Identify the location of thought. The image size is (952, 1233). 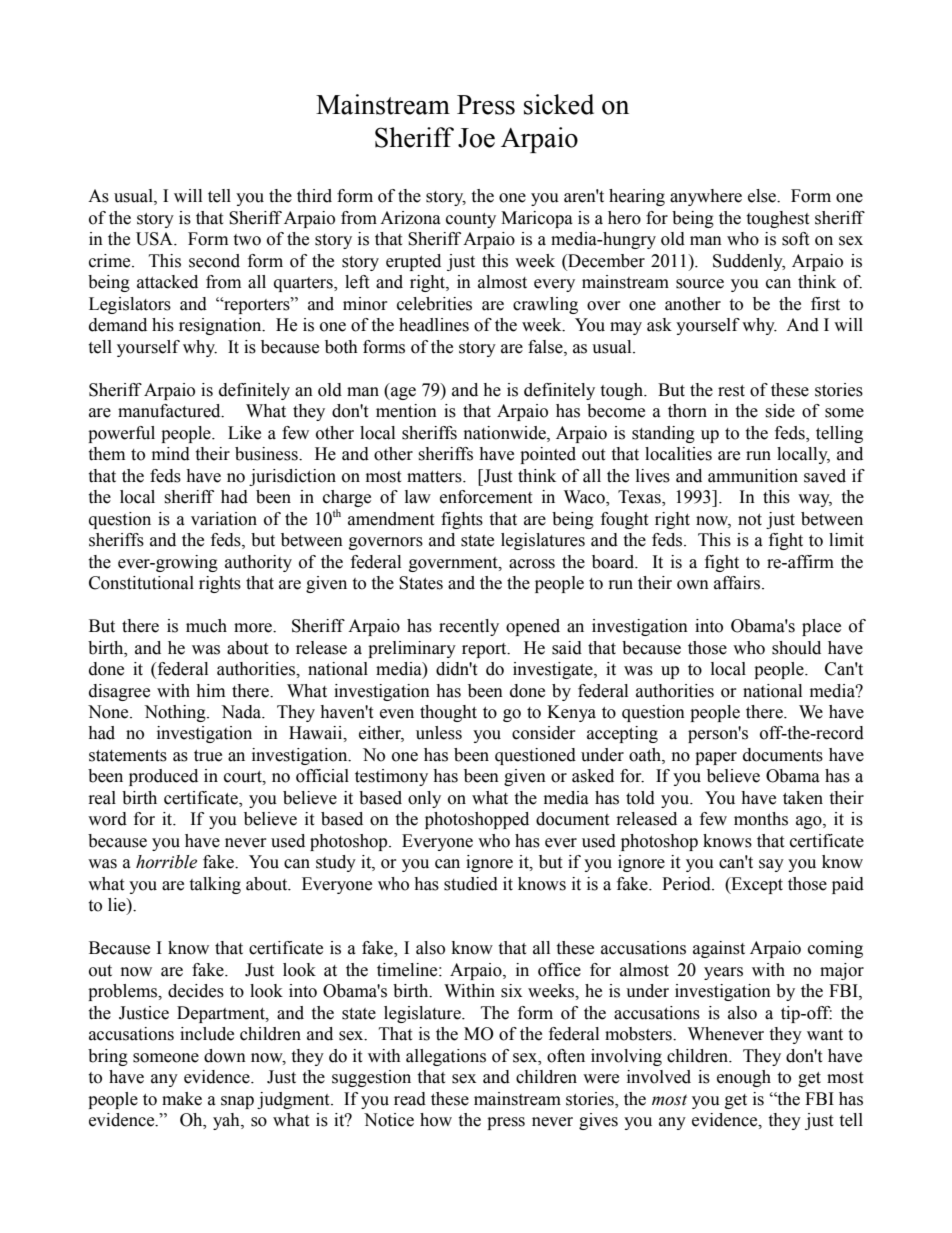
(448, 713).
